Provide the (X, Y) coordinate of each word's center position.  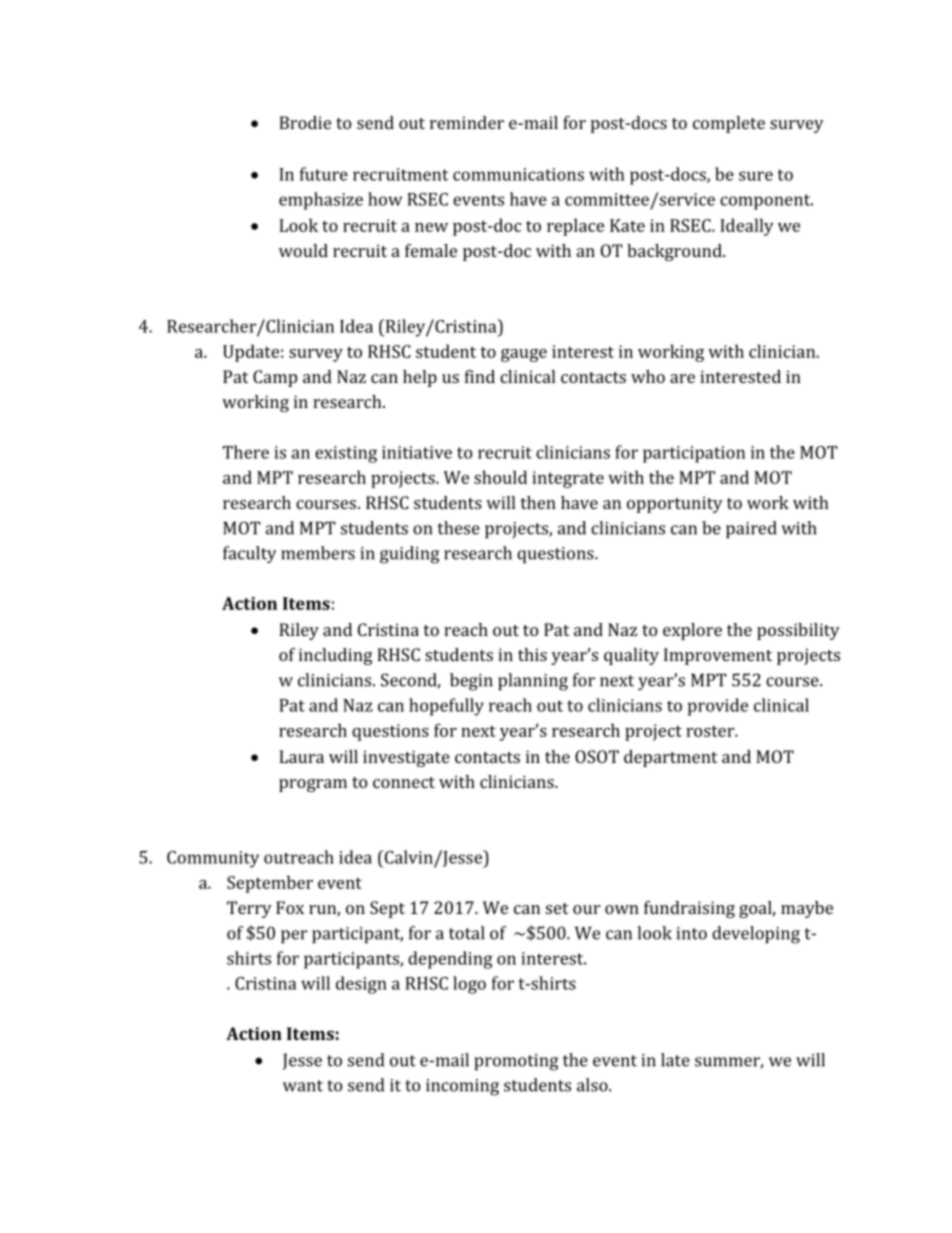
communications (518, 174)
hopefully (446, 707)
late (675, 1060)
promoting (516, 1062)
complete (729, 124)
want (303, 1086)
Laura (301, 756)
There (246, 452)
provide (718, 707)
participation (694, 454)
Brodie (305, 122)
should (500, 477)
